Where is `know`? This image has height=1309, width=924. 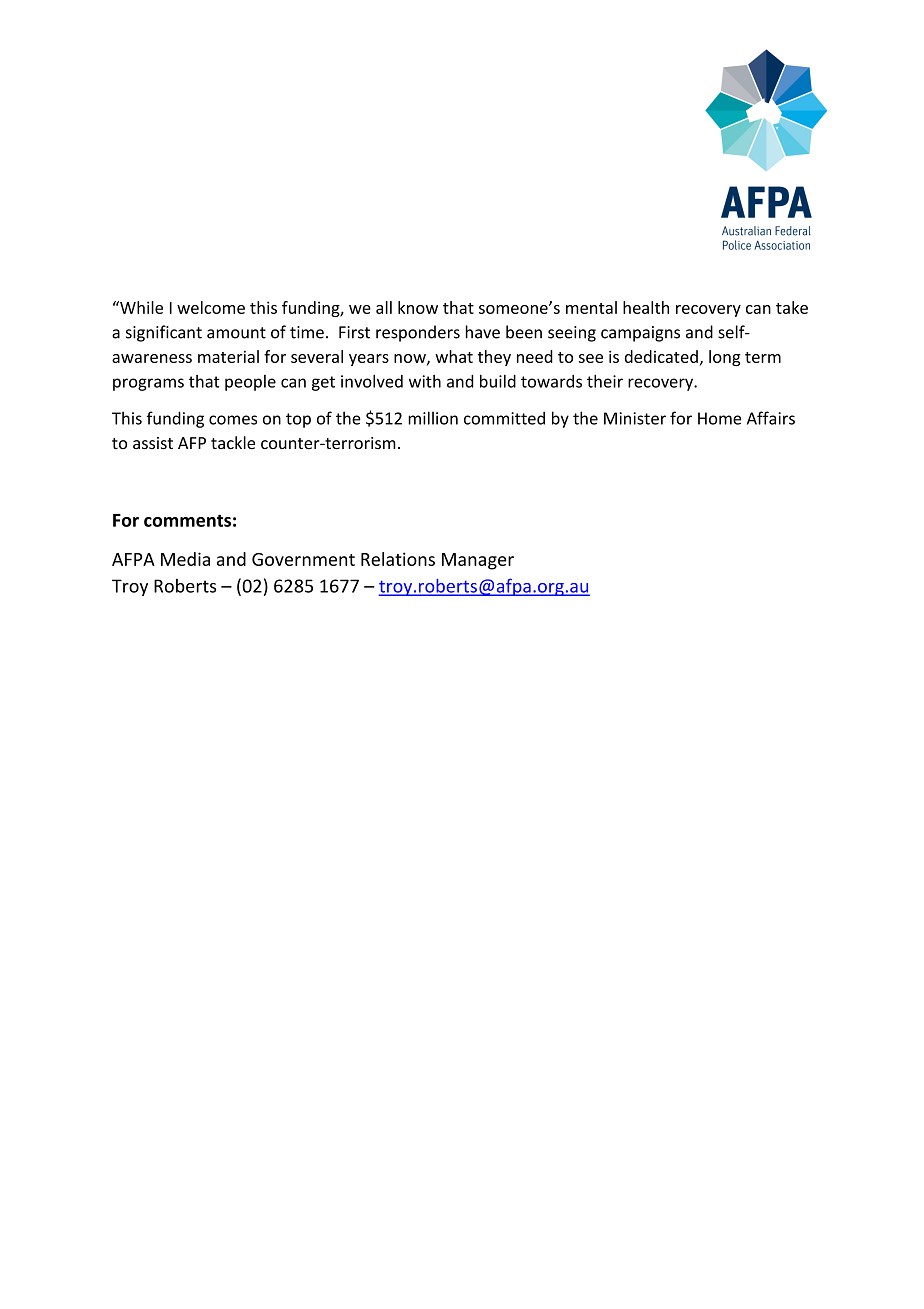
know is located at coordinates (418, 307).
